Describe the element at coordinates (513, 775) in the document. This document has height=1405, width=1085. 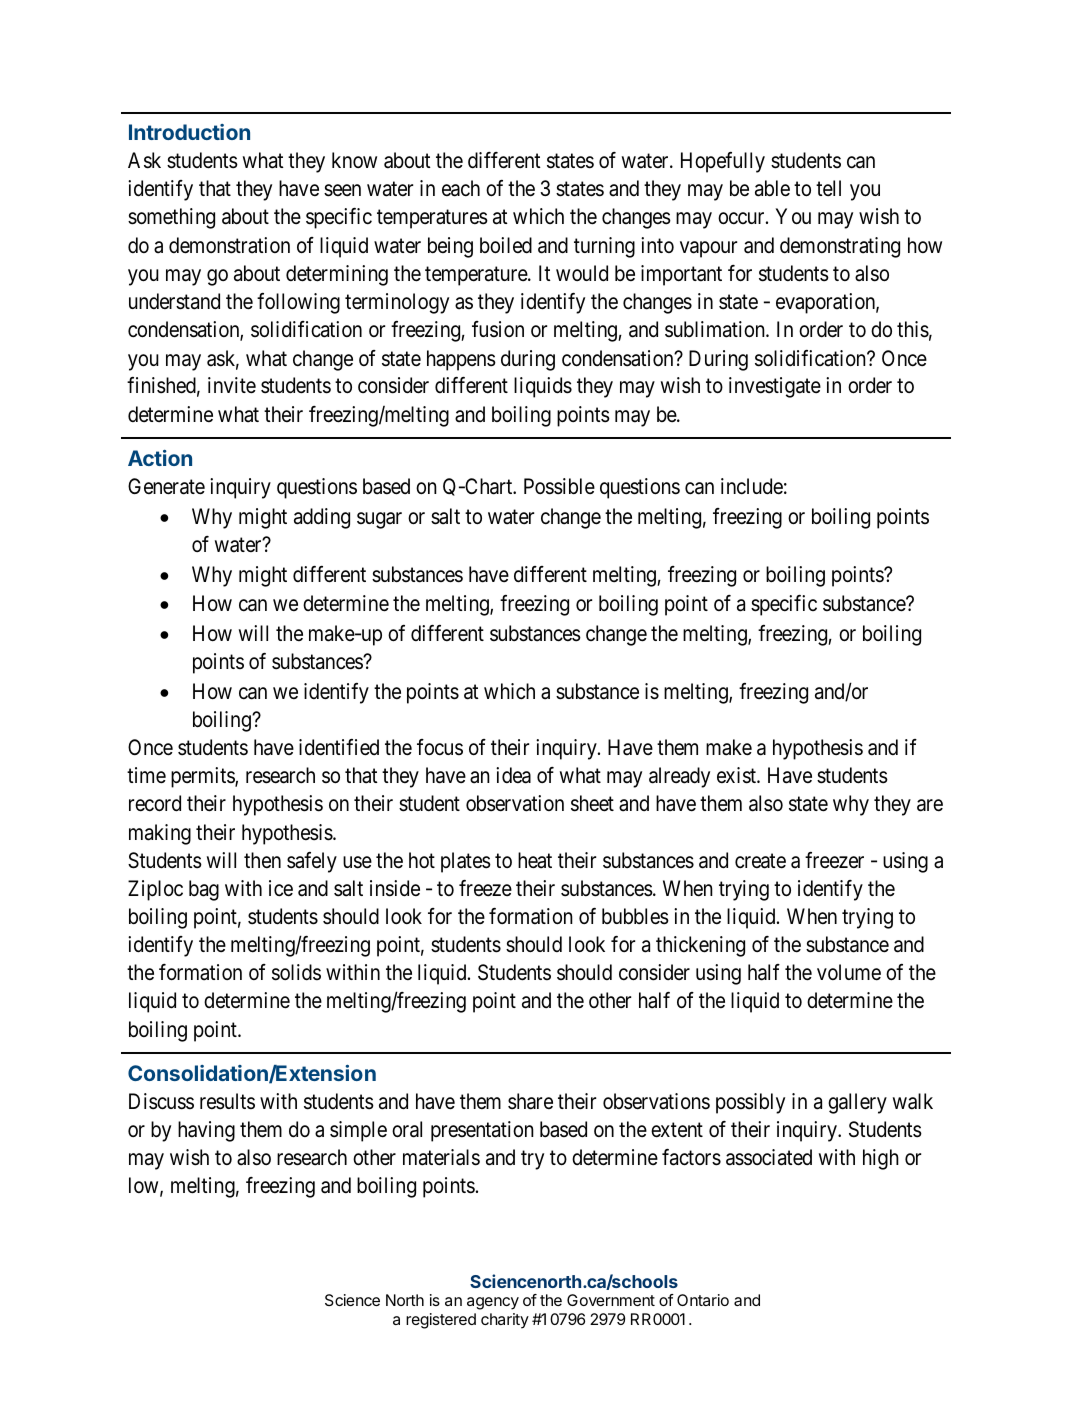
I see `idea` at that location.
